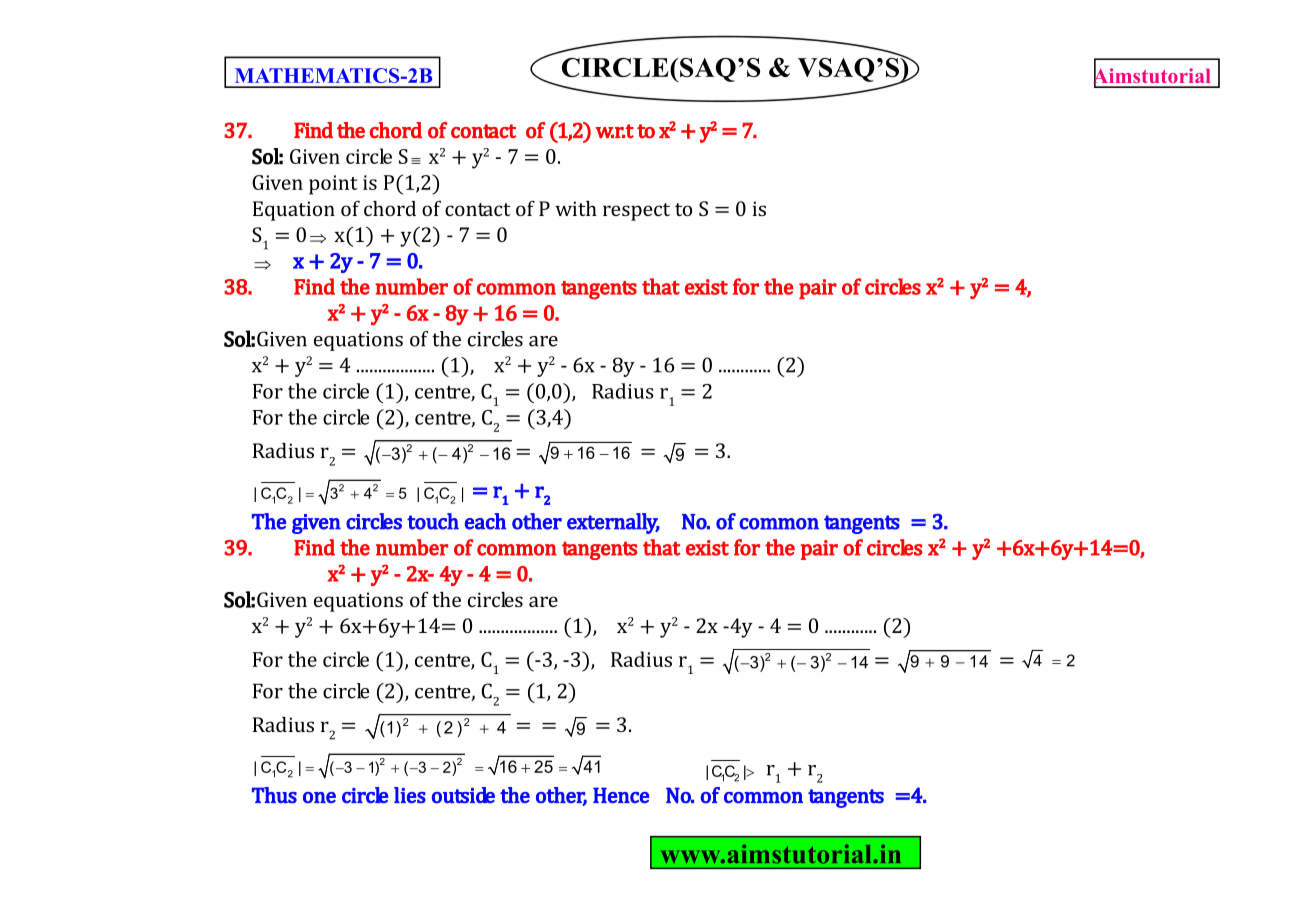 This screenshot has width=1308, height=924. Describe the element at coordinates (463, 795) in the screenshot. I see `outside` at that location.
